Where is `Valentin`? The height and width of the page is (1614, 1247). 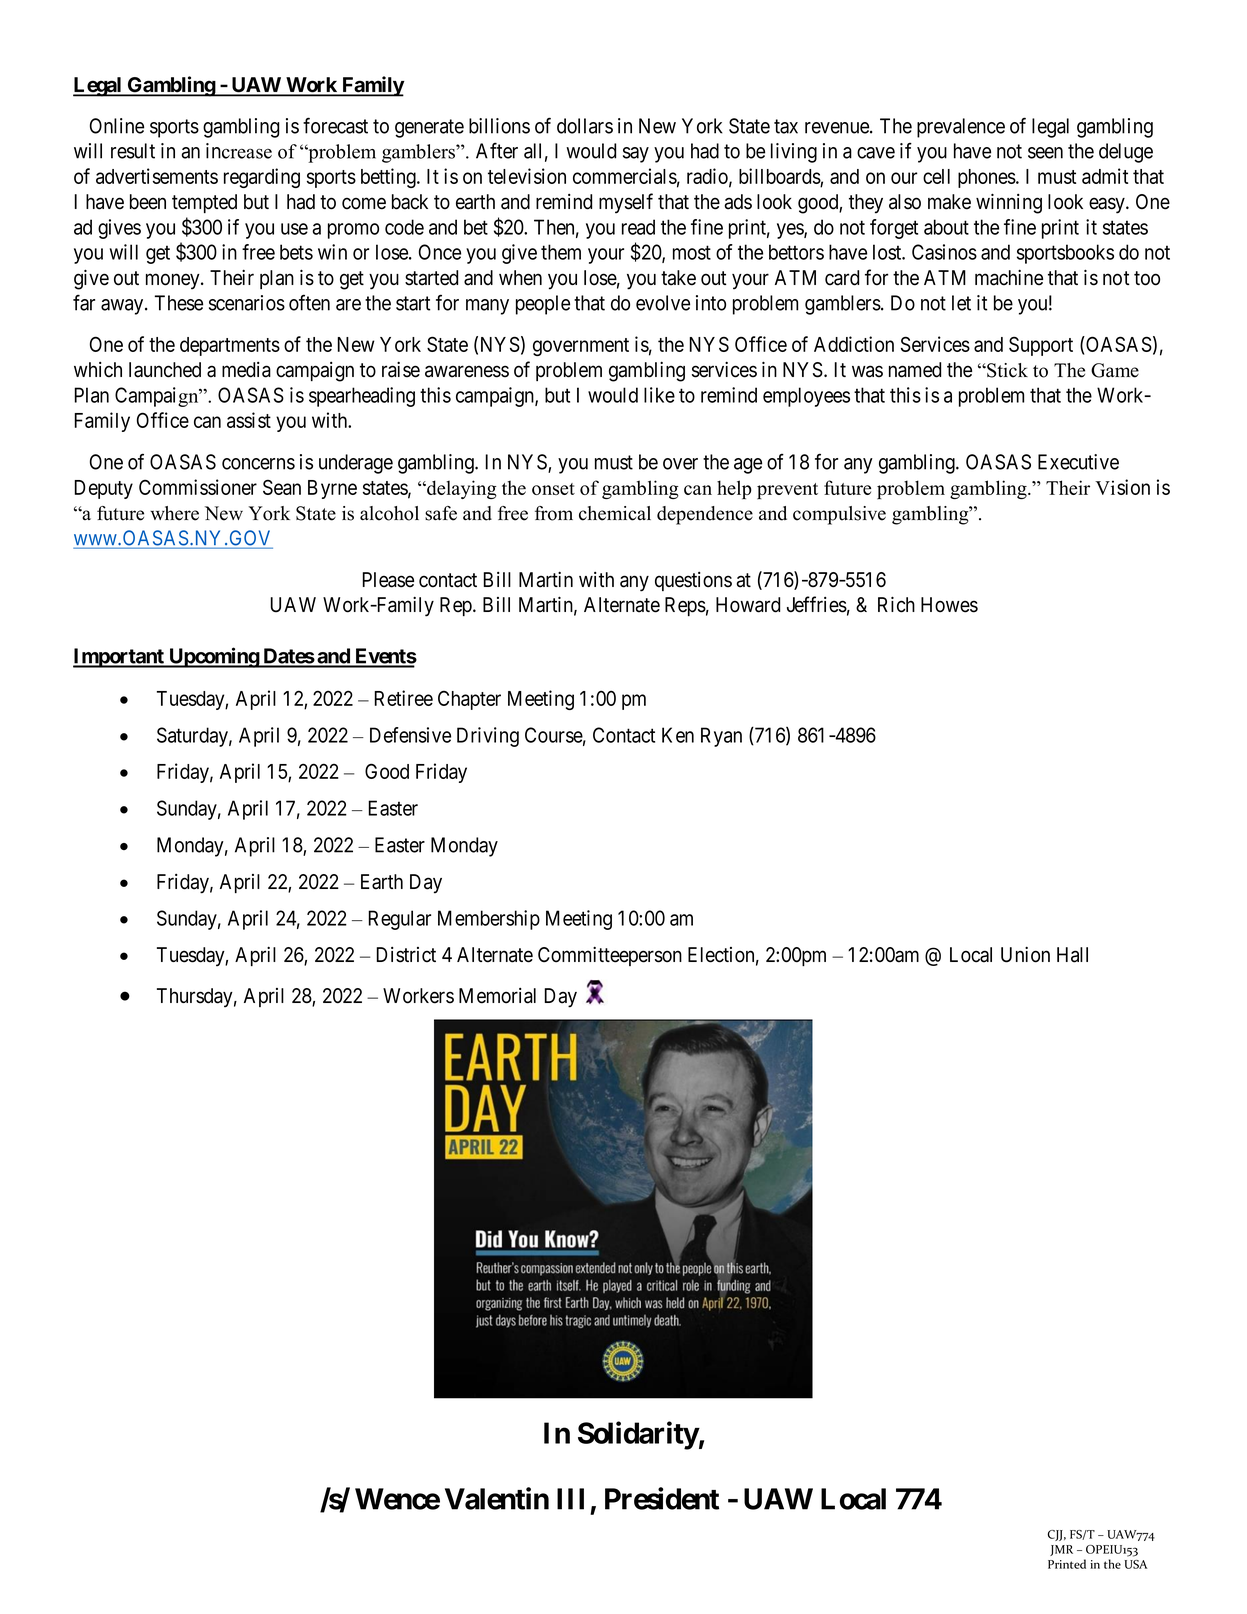 Valentin is located at coordinates (497, 1498).
